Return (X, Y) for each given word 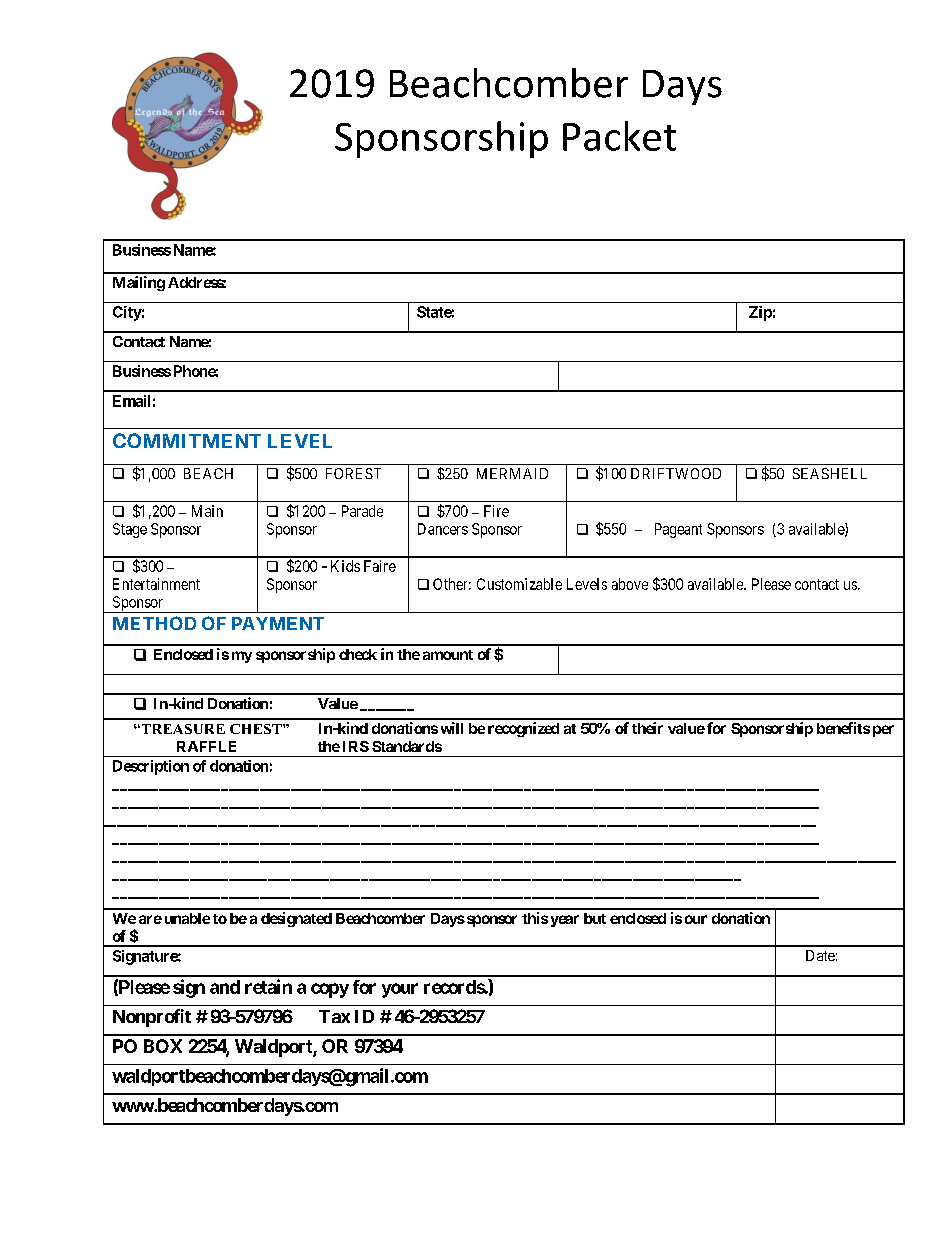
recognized (523, 729)
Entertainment (156, 584)
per (883, 731)
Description (151, 767)
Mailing (139, 283)
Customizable (519, 584)
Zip (760, 313)
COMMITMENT (187, 440)
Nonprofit (152, 1018)
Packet (619, 136)
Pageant (678, 530)
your (400, 990)
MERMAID (512, 473)
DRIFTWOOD (676, 473)
